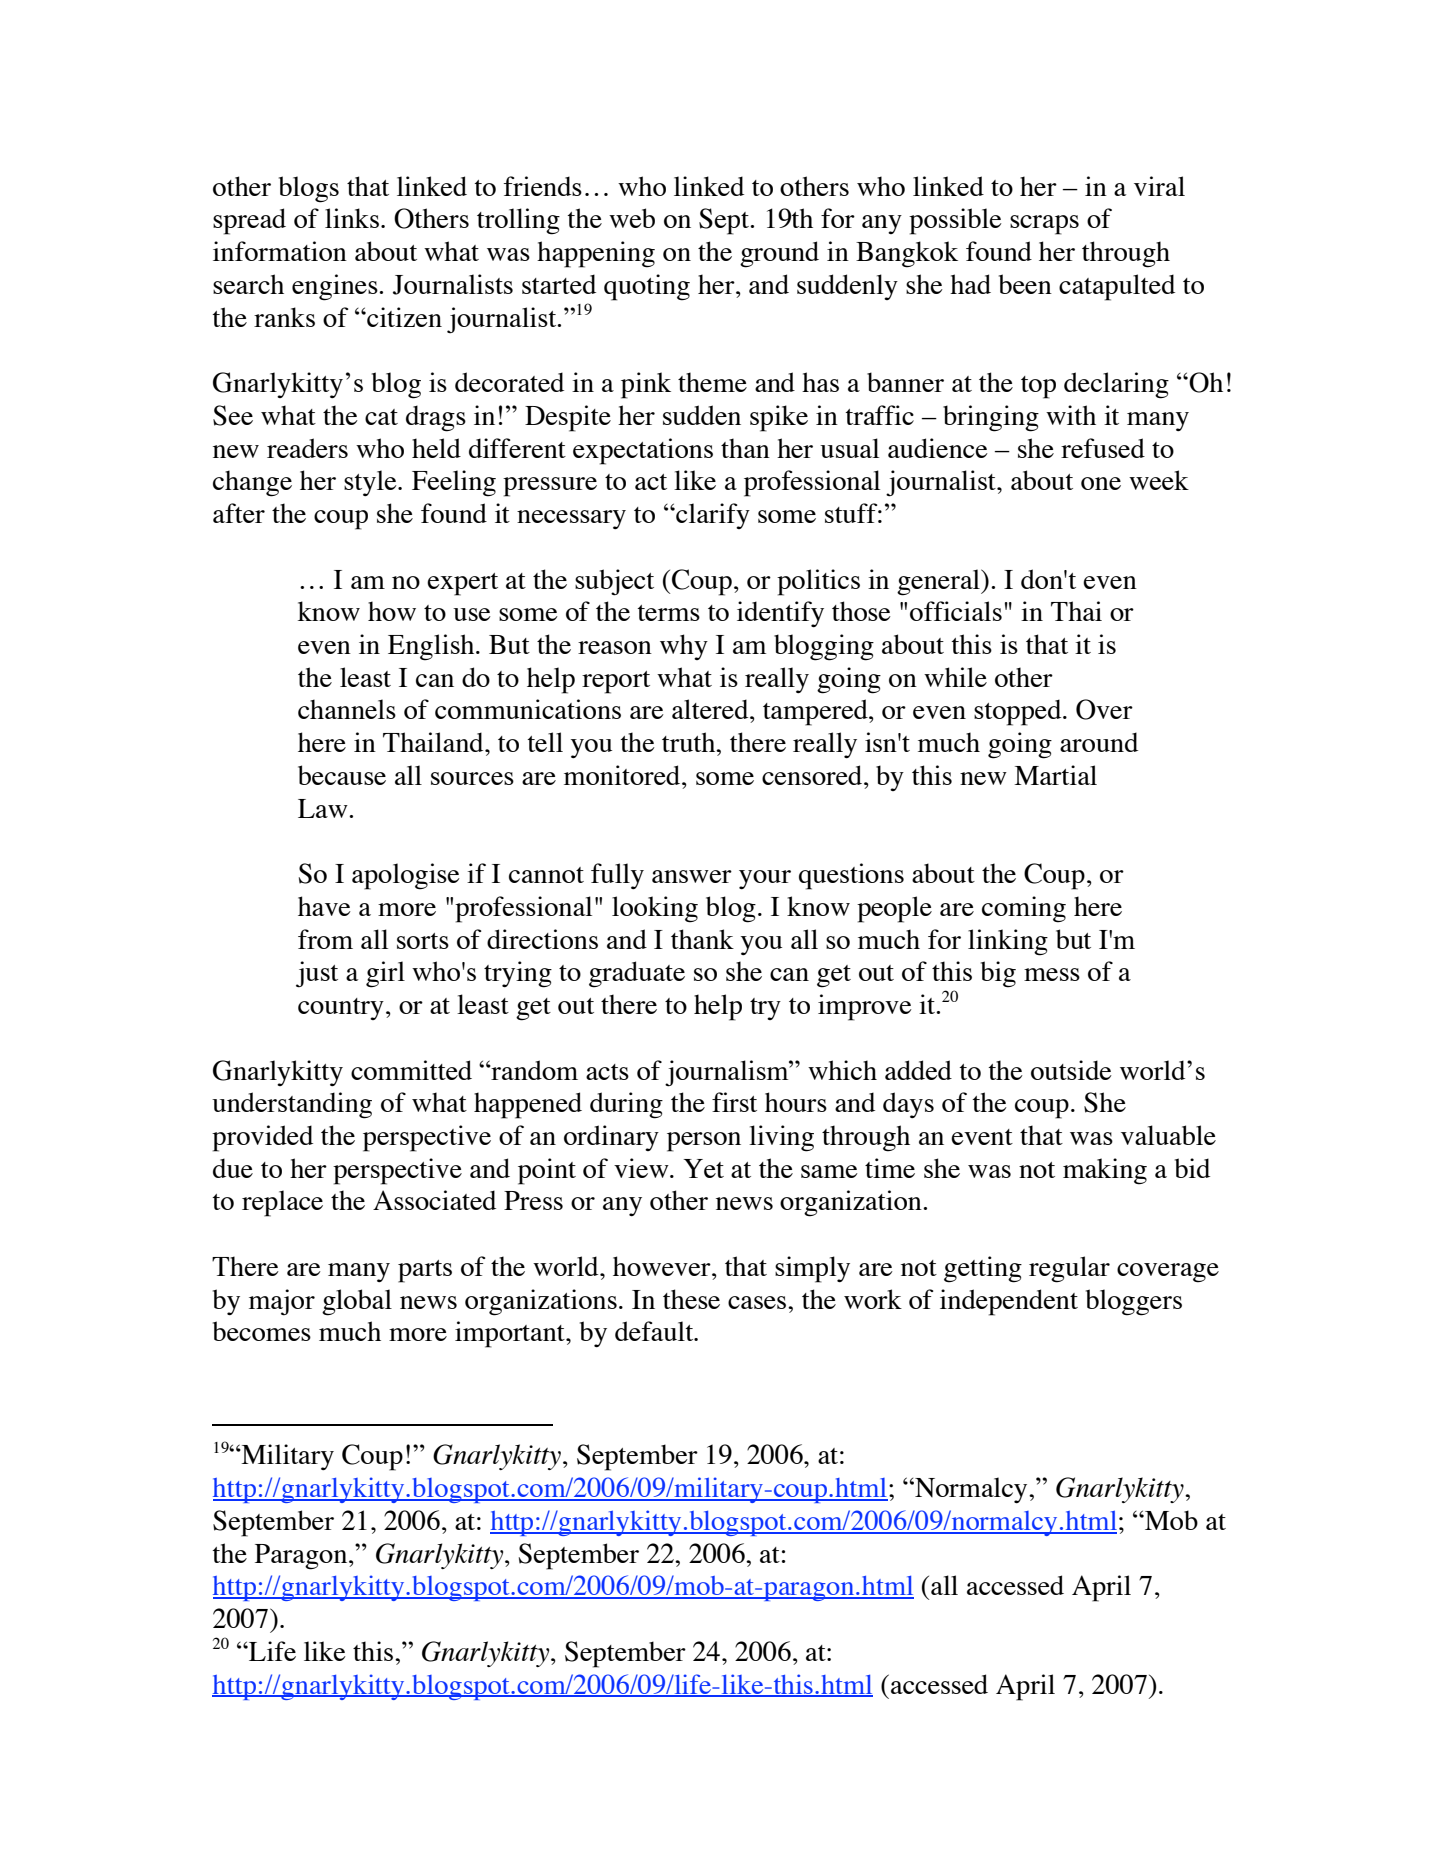 Image resolution: width=1446 pixels, height=1871 pixels. I want to click on style, so click(371, 483).
